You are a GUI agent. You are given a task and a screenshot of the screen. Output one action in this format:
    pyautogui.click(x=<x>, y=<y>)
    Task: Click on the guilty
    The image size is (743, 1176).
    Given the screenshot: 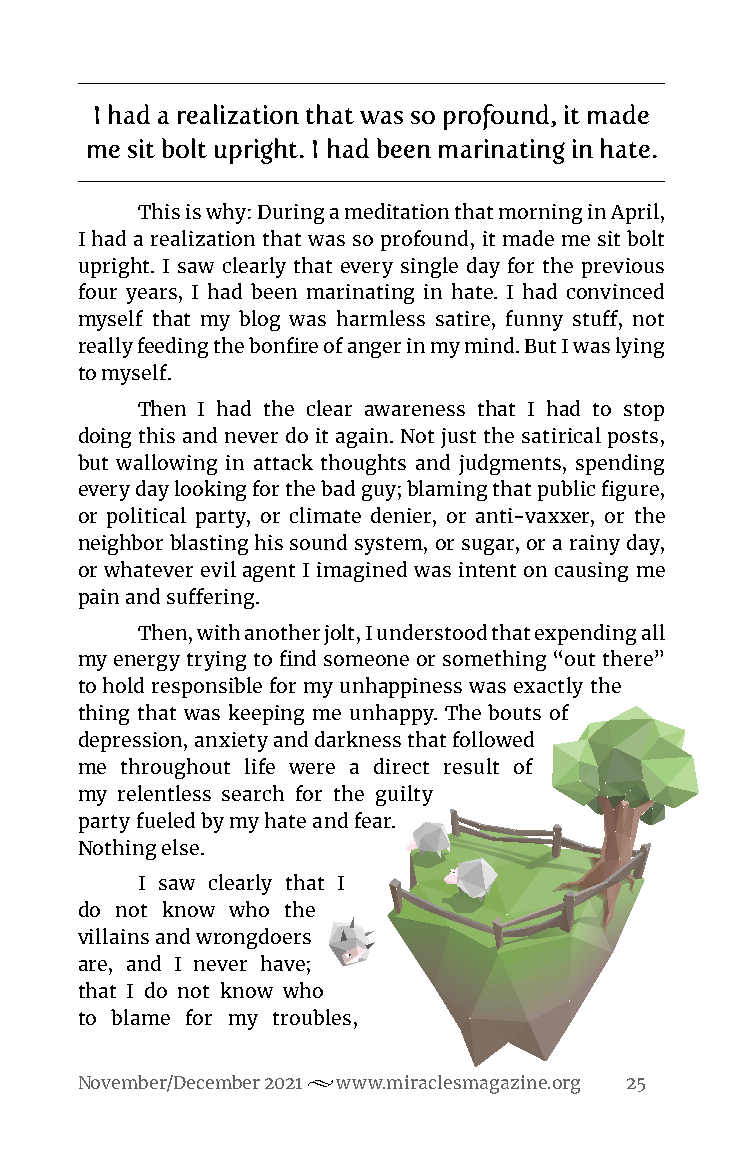 What is the action you would take?
    pyautogui.click(x=404, y=795)
